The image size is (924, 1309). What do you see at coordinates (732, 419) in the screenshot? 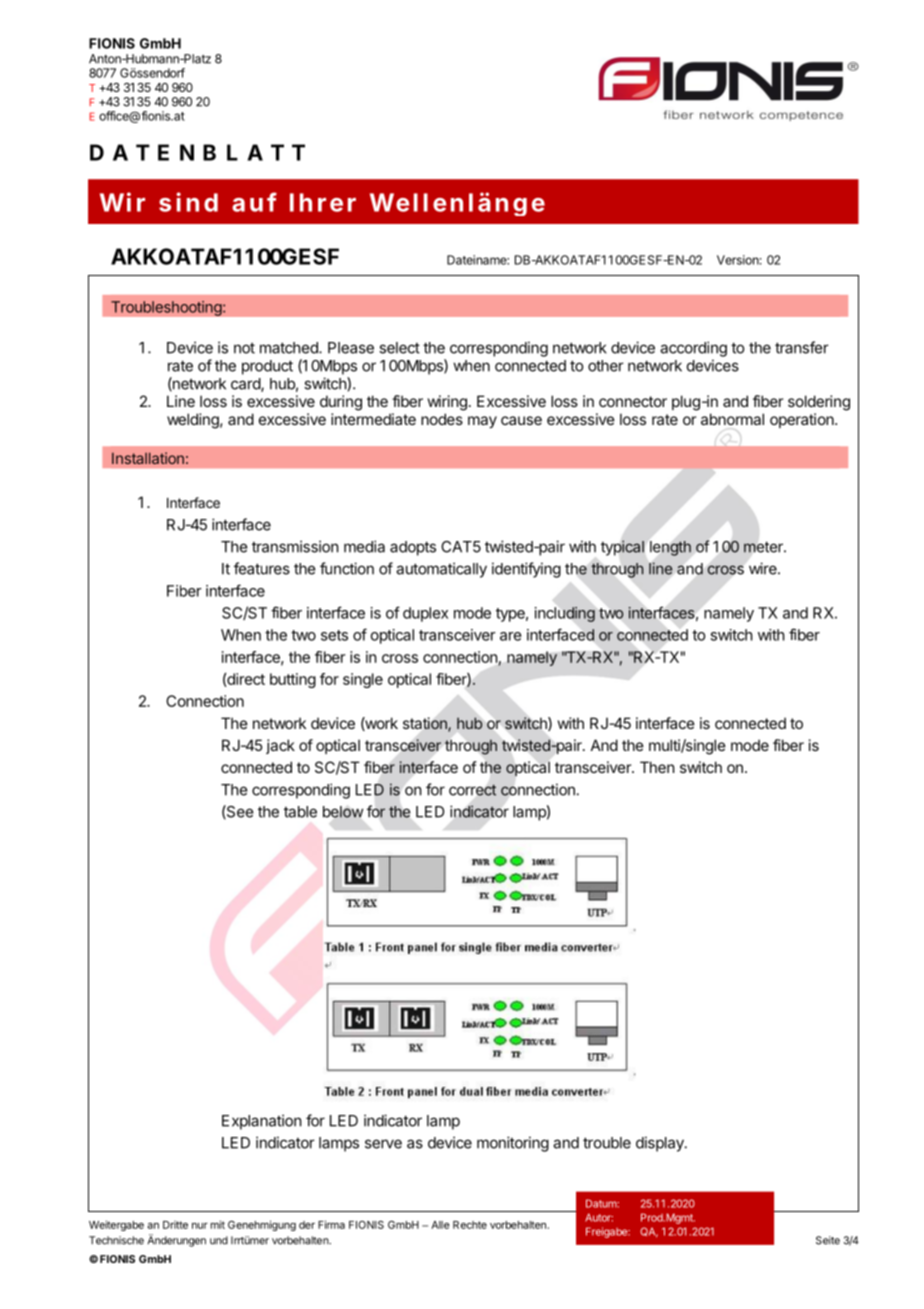
I see `abnormal` at bounding box center [732, 419].
